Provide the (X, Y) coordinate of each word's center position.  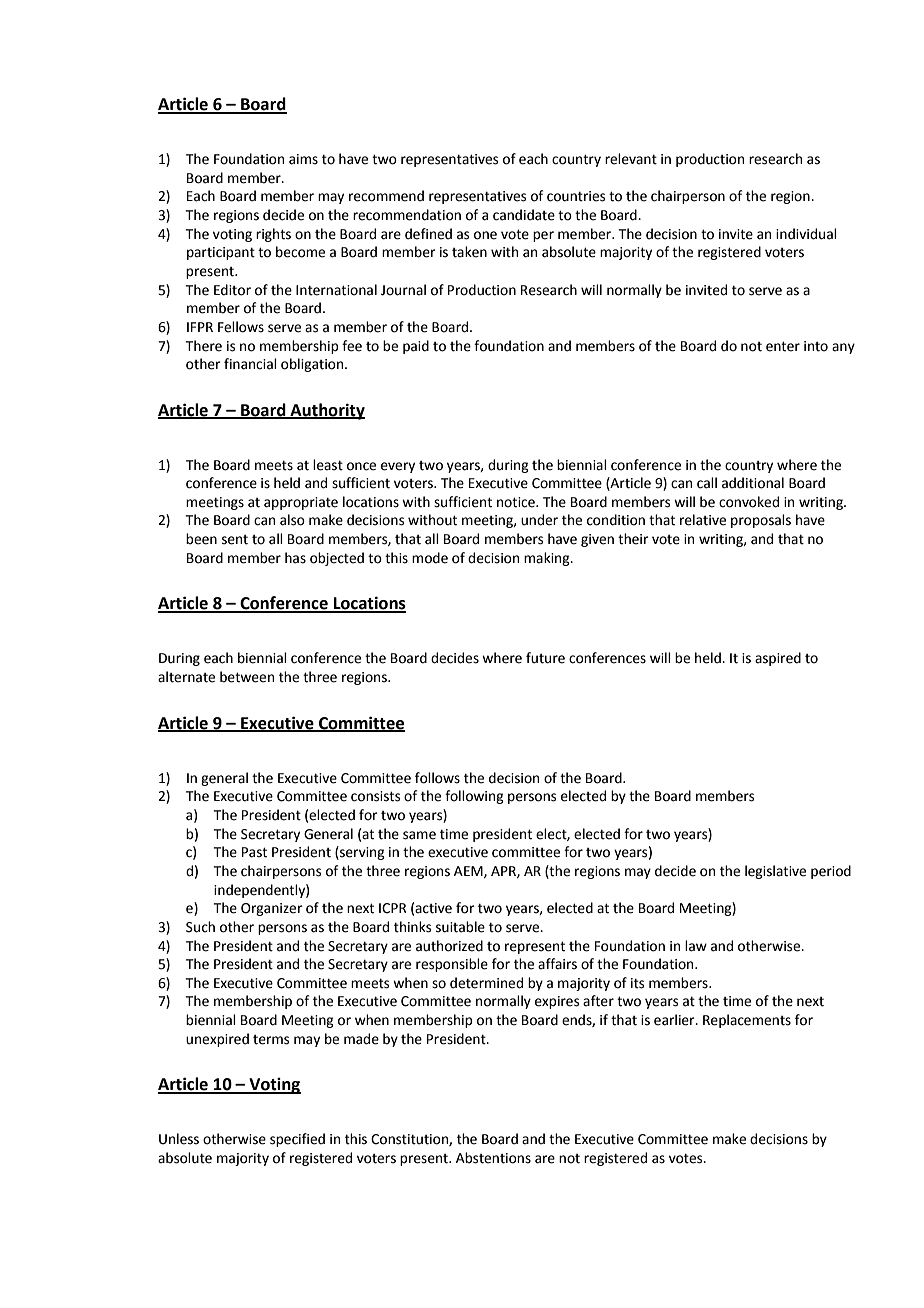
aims (303, 159)
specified (297, 1140)
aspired (778, 659)
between (247, 677)
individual (806, 234)
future (545, 658)
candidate (524, 215)
